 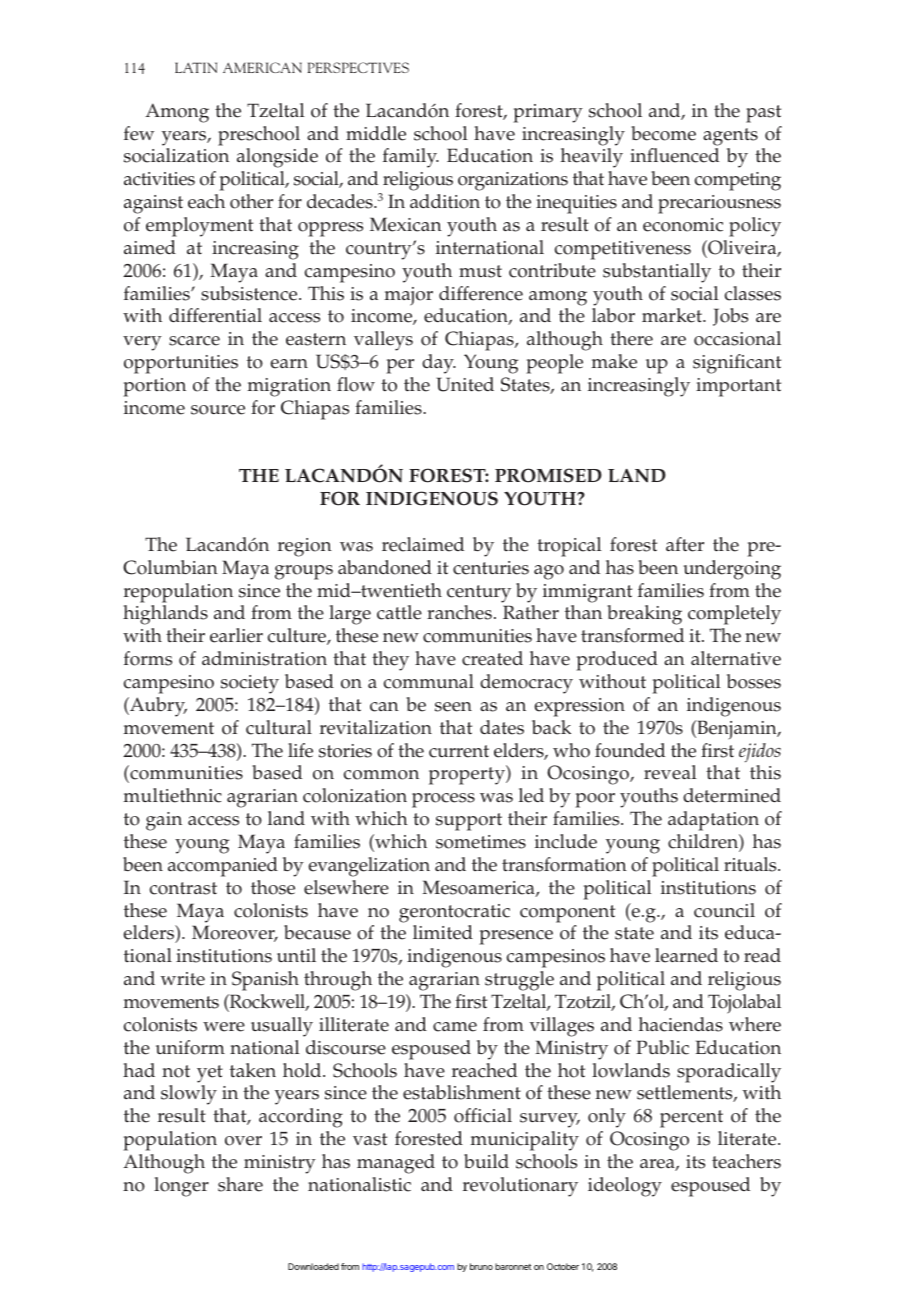 I want to click on earlier, so click(x=236, y=635).
